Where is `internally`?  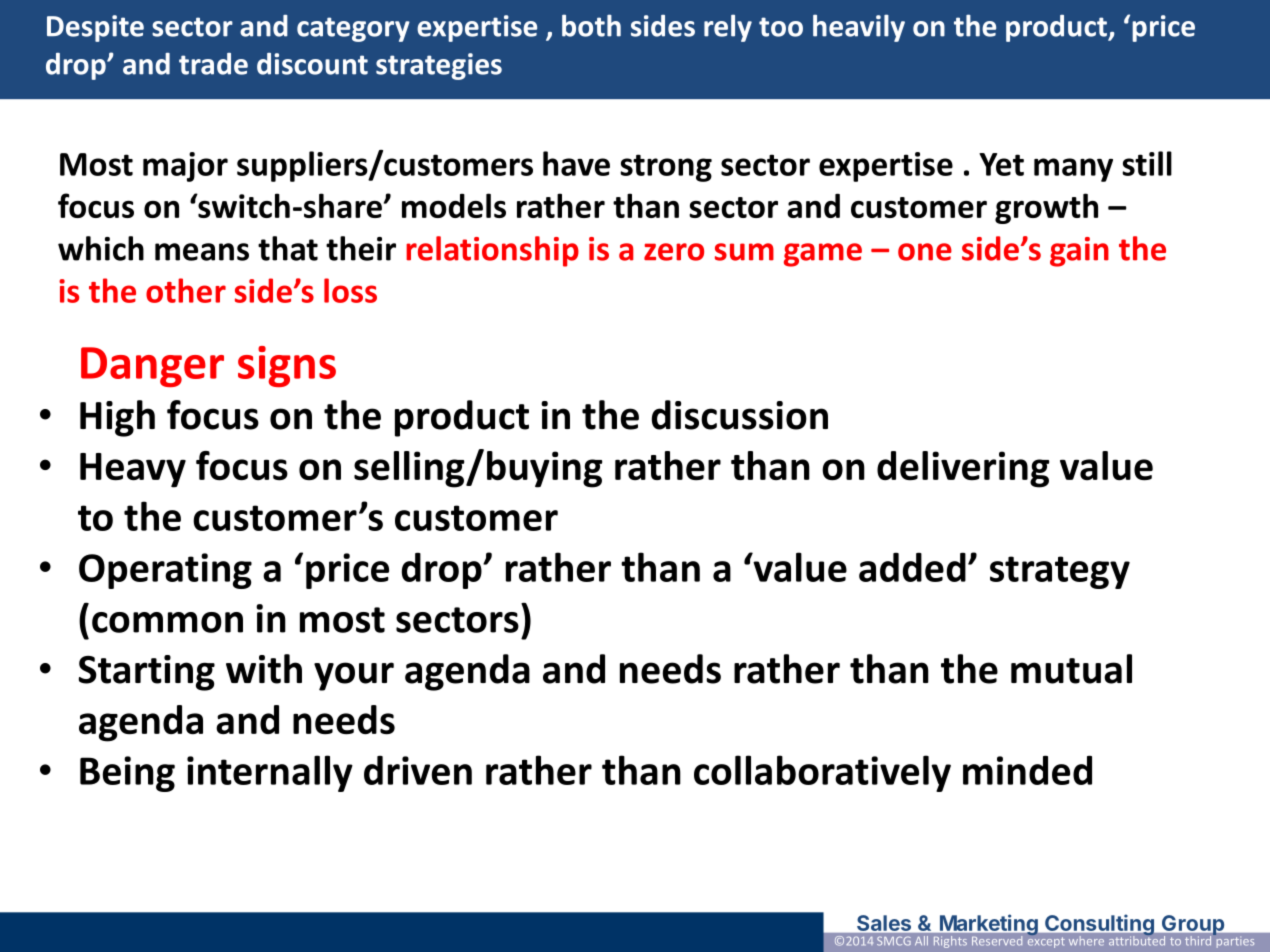 internally is located at coordinates (270, 773).
